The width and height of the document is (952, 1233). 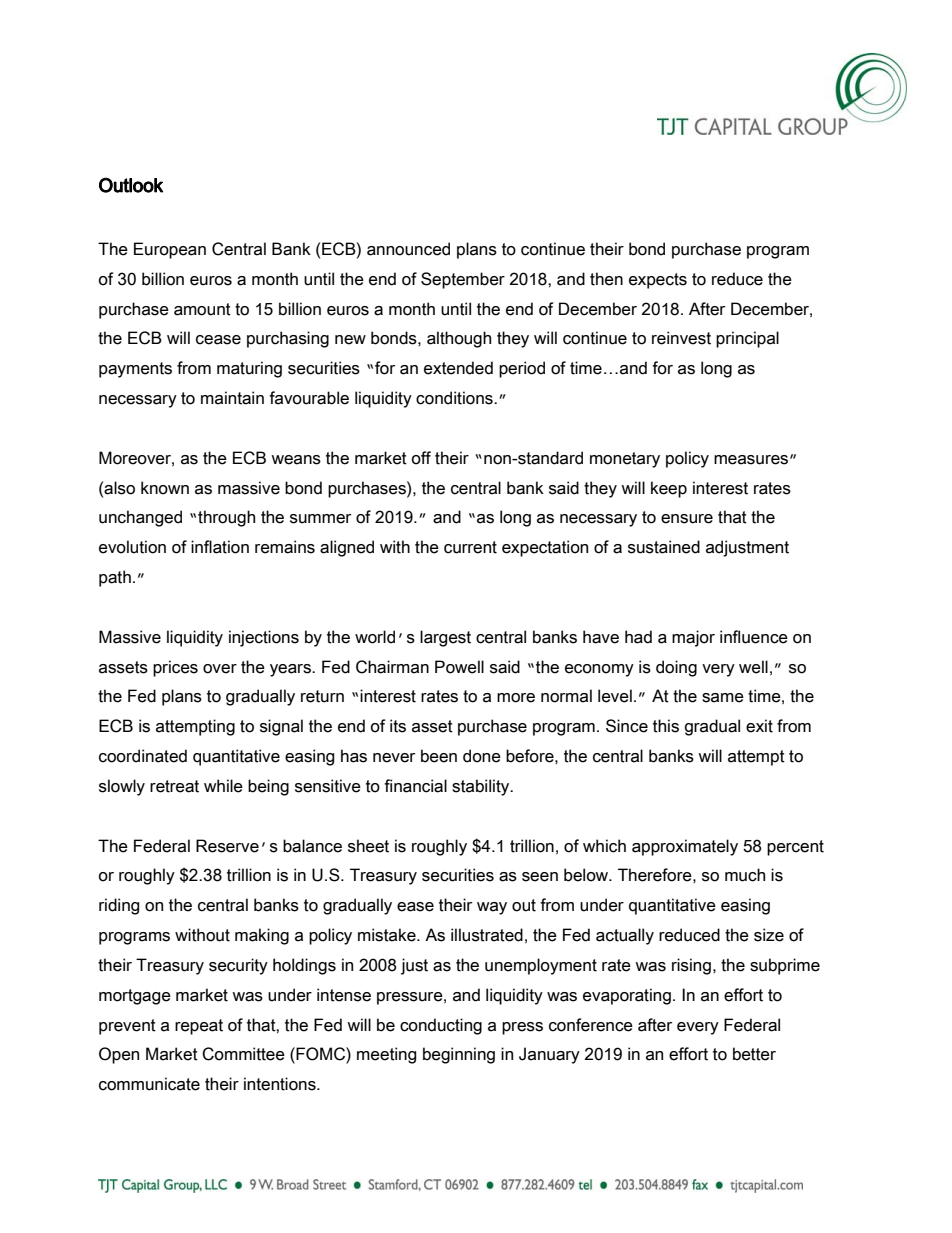 What do you see at coordinates (693, 638) in the document?
I see `major` at bounding box center [693, 638].
